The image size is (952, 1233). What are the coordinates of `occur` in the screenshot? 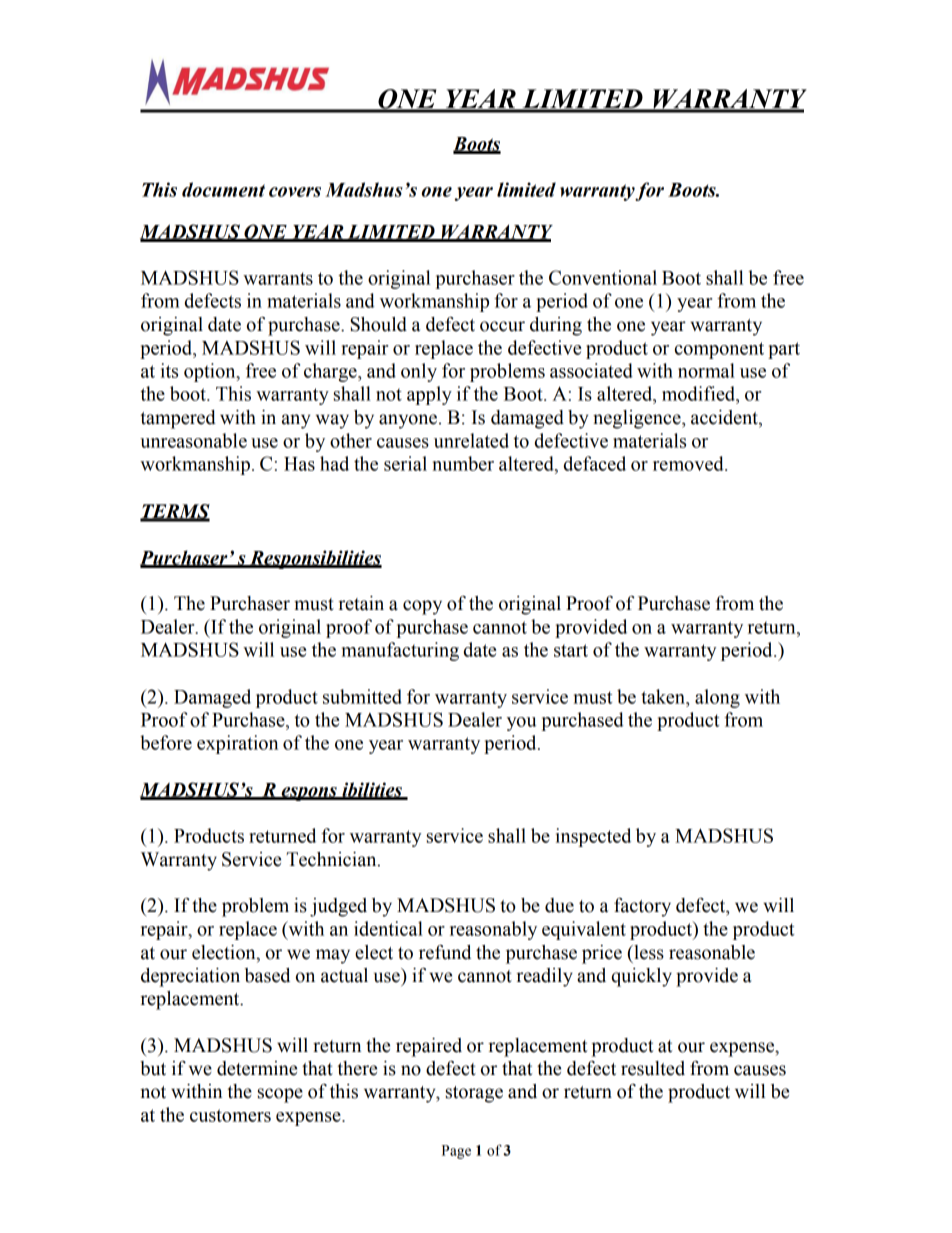 It's located at (502, 326).
